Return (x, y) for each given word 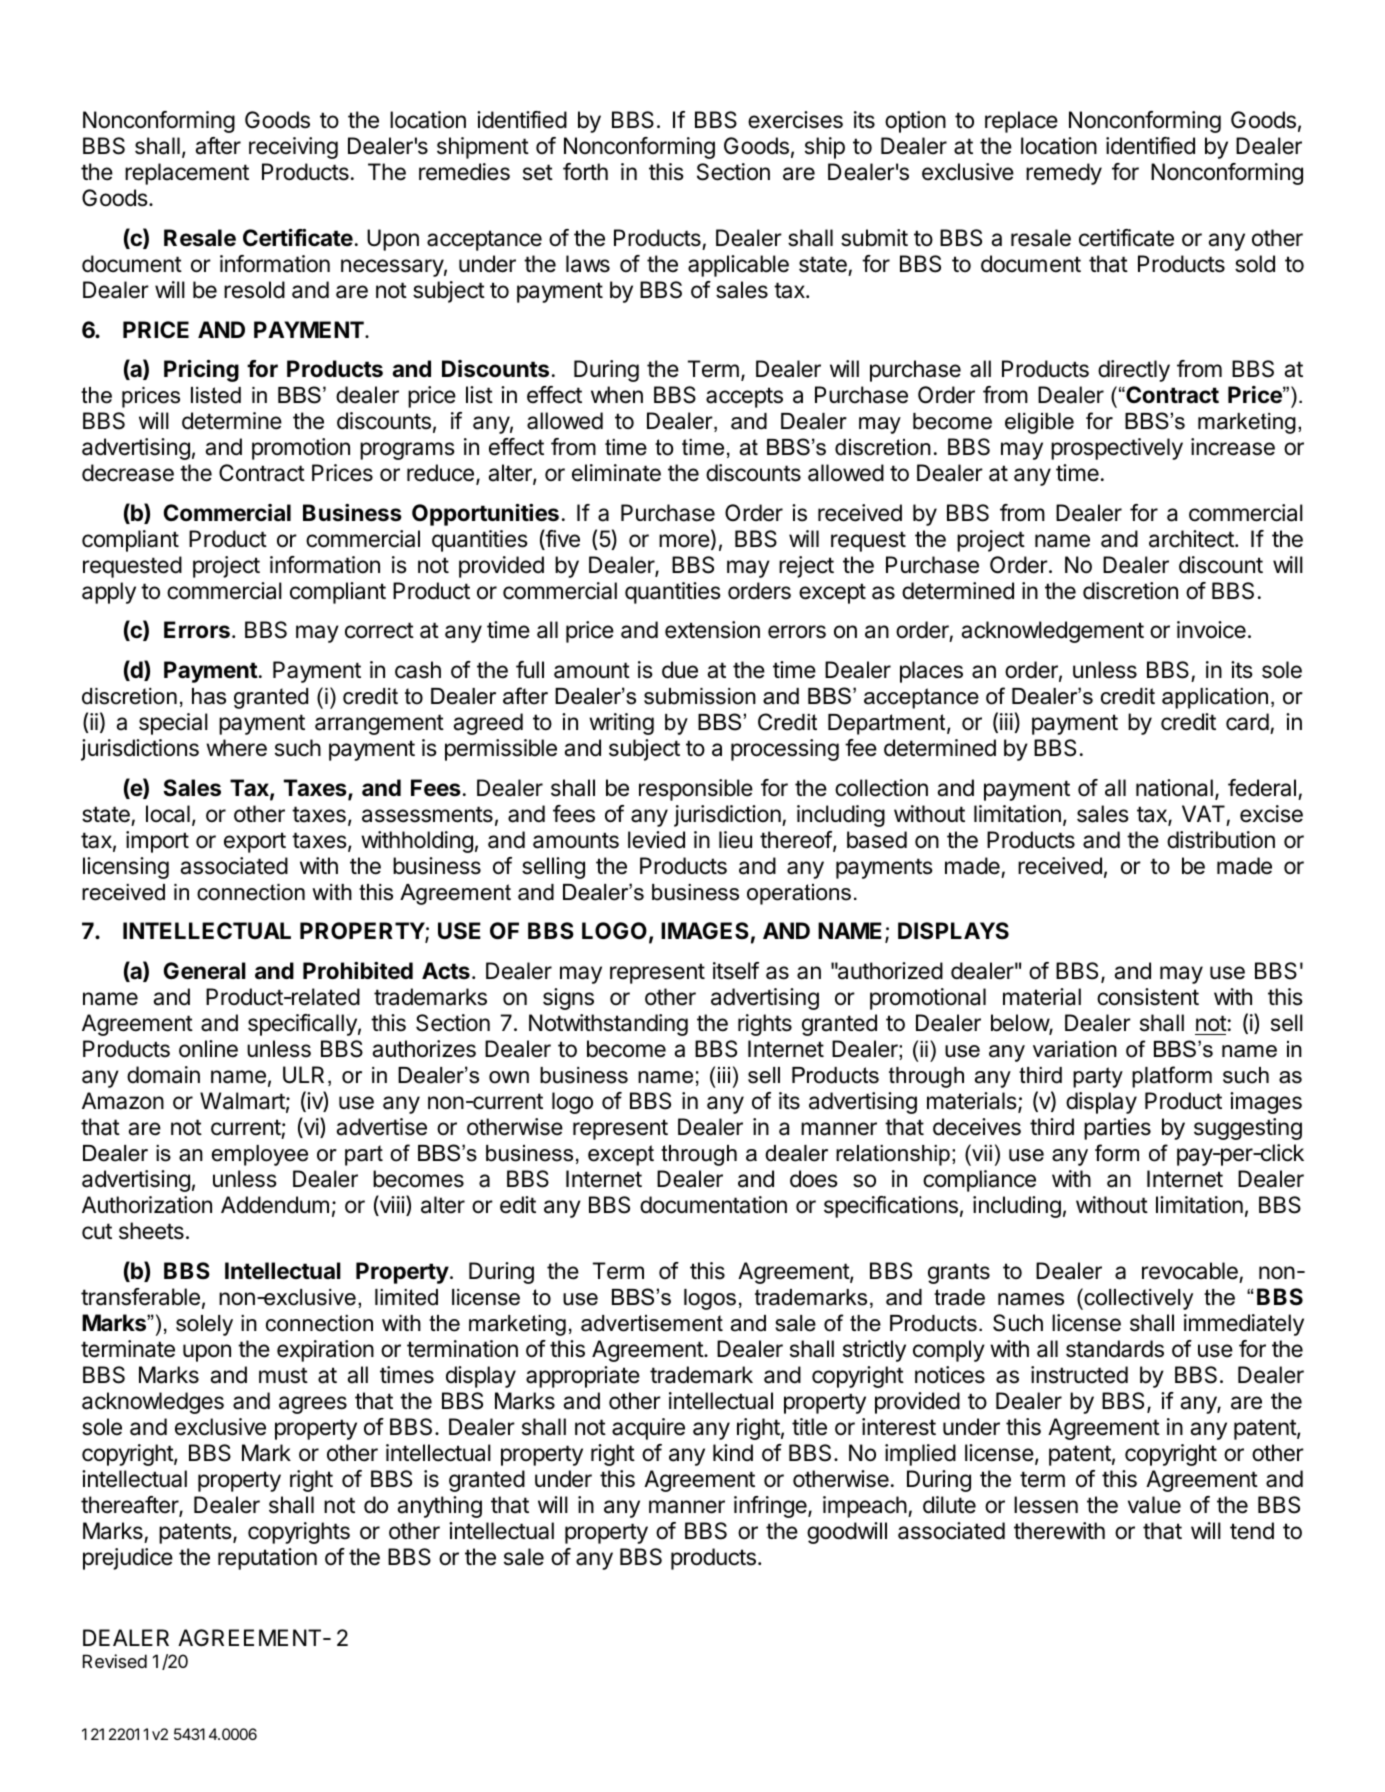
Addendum (275, 1205)
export (255, 842)
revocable (1190, 1271)
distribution (1221, 840)
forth (585, 172)
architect (1192, 539)
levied (656, 840)
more (684, 541)
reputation (267, 1559)
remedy (1064, 174)
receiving (293, 148)
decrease (128, 473)
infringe (771, 1507)
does (814, 1179)
